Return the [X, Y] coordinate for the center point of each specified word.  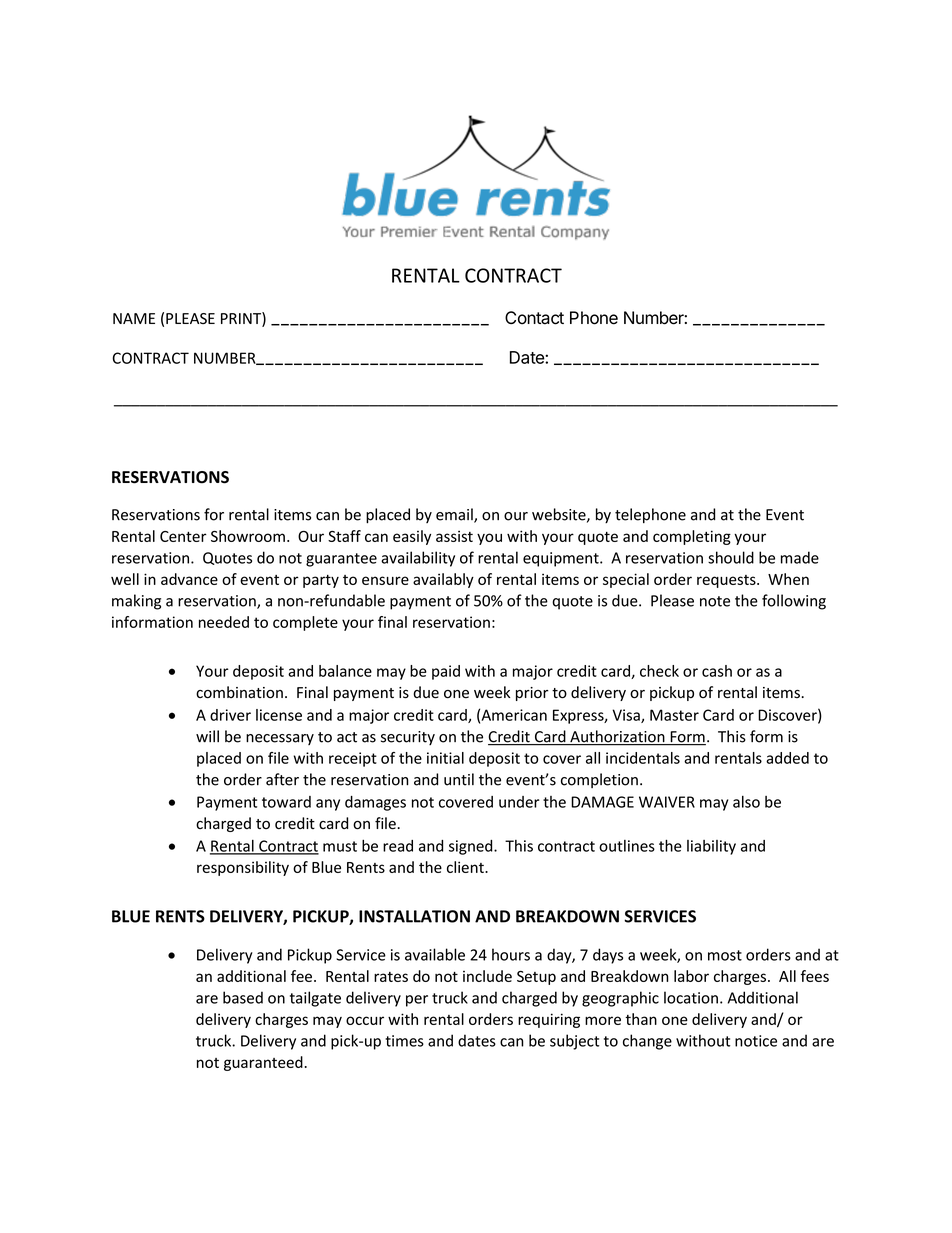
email [455, 515]
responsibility [243, 868]
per [417, 1001]
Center [183, 536]
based [243, 997]
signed [472, 847]
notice [756, 1041]
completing [692, 537]
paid [446, 672]
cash [717, 671]
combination [239, 692]
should [731, 557]
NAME [134, 318]
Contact [534, 318]
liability [711, 847]
